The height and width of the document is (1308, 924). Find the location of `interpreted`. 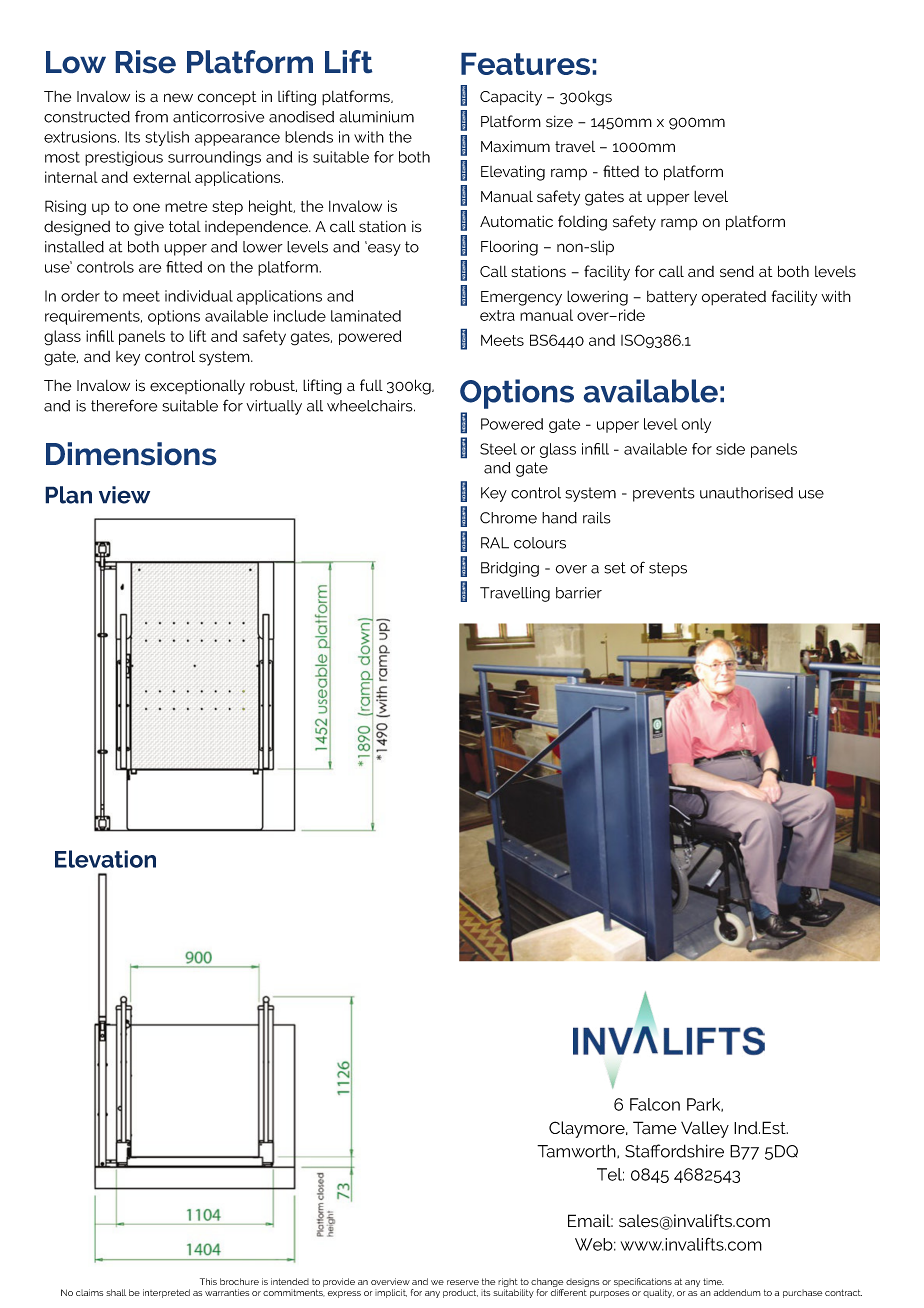

interpreted is located at coordinates (166, 1293).
